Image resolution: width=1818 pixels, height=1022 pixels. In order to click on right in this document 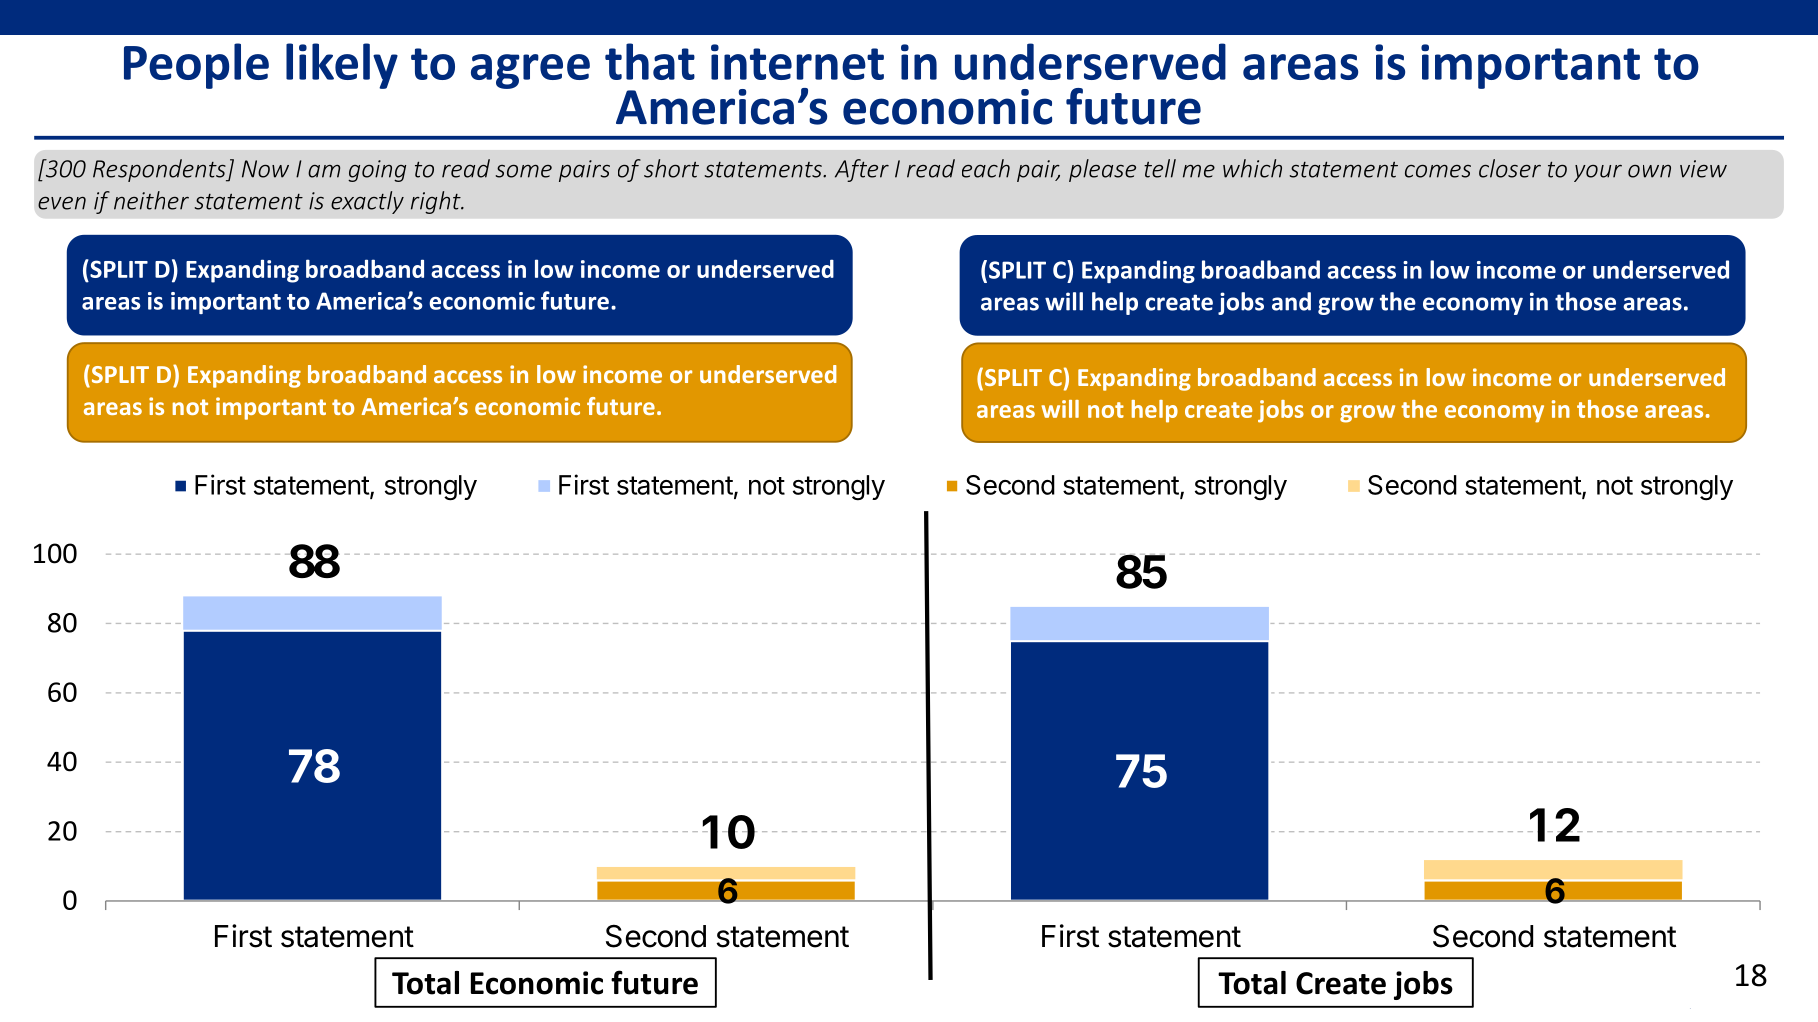, I will do `click(437, 202)`.
